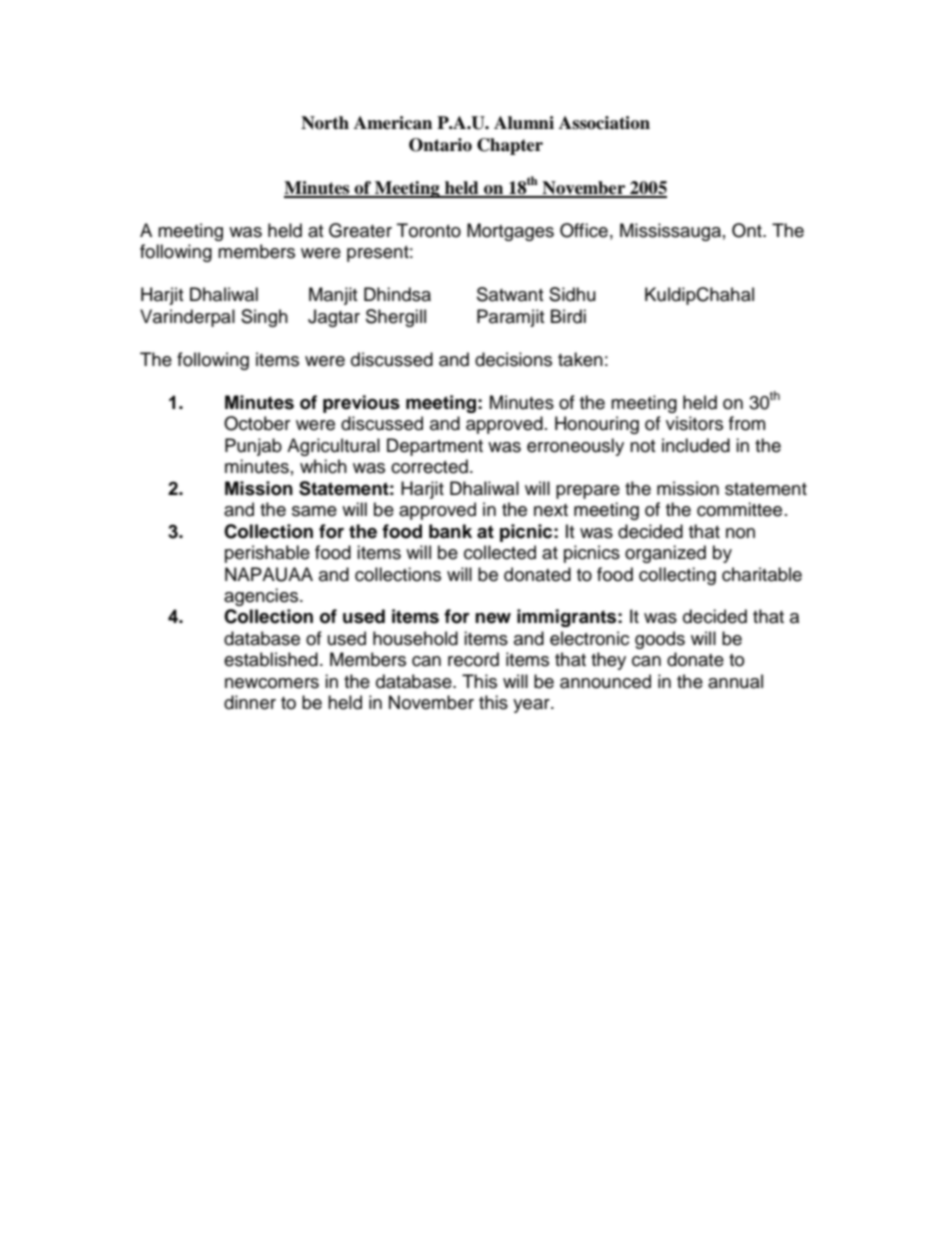 Image resolution: width=952 pixels, height=1233 pixels. I want to click on Mortgages, so click(510, 232).
